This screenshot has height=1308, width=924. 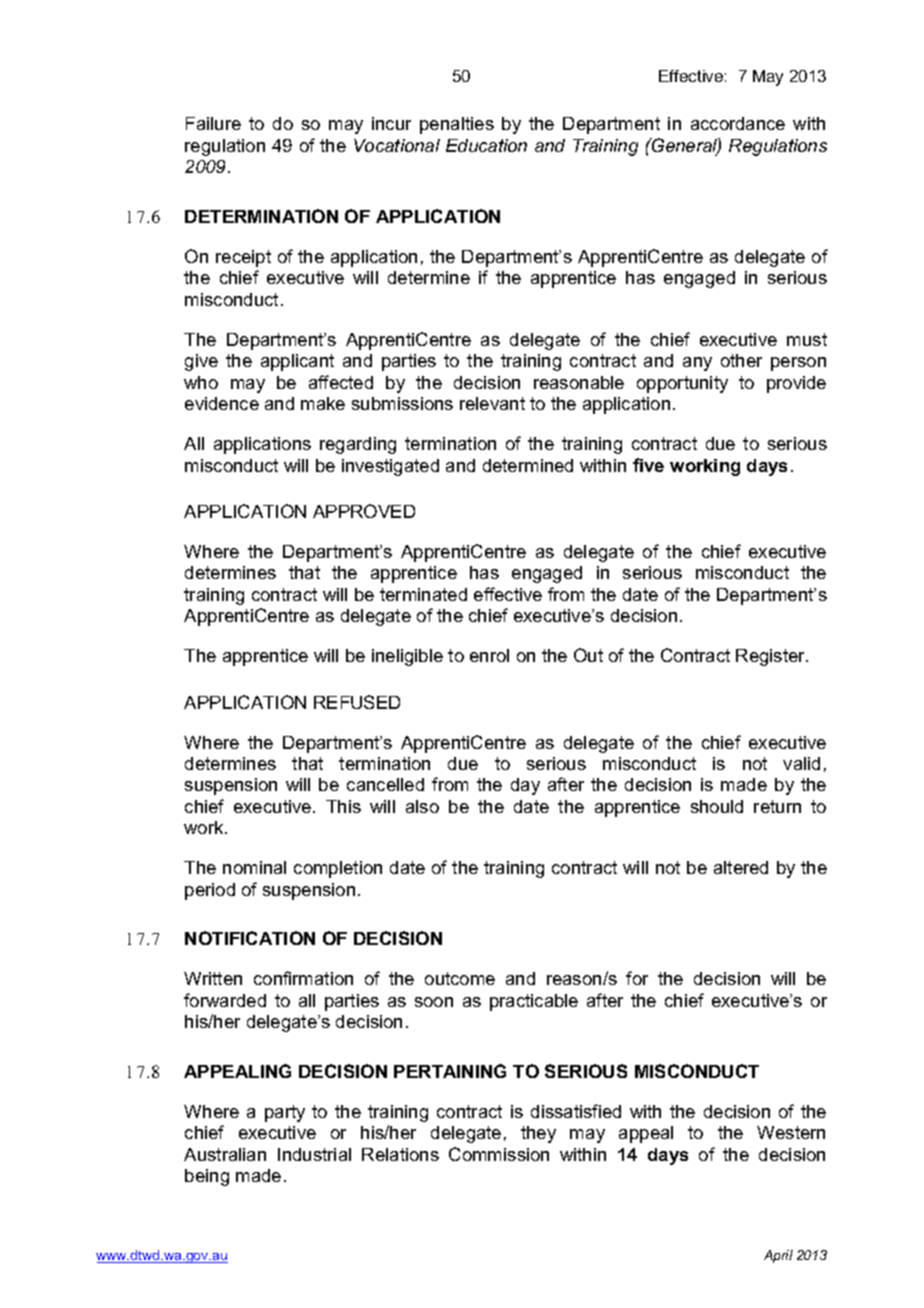 What do you see at coordinates (213, 123) in the screenshot?
I see `Failure` at bounding box center [213, 123].
